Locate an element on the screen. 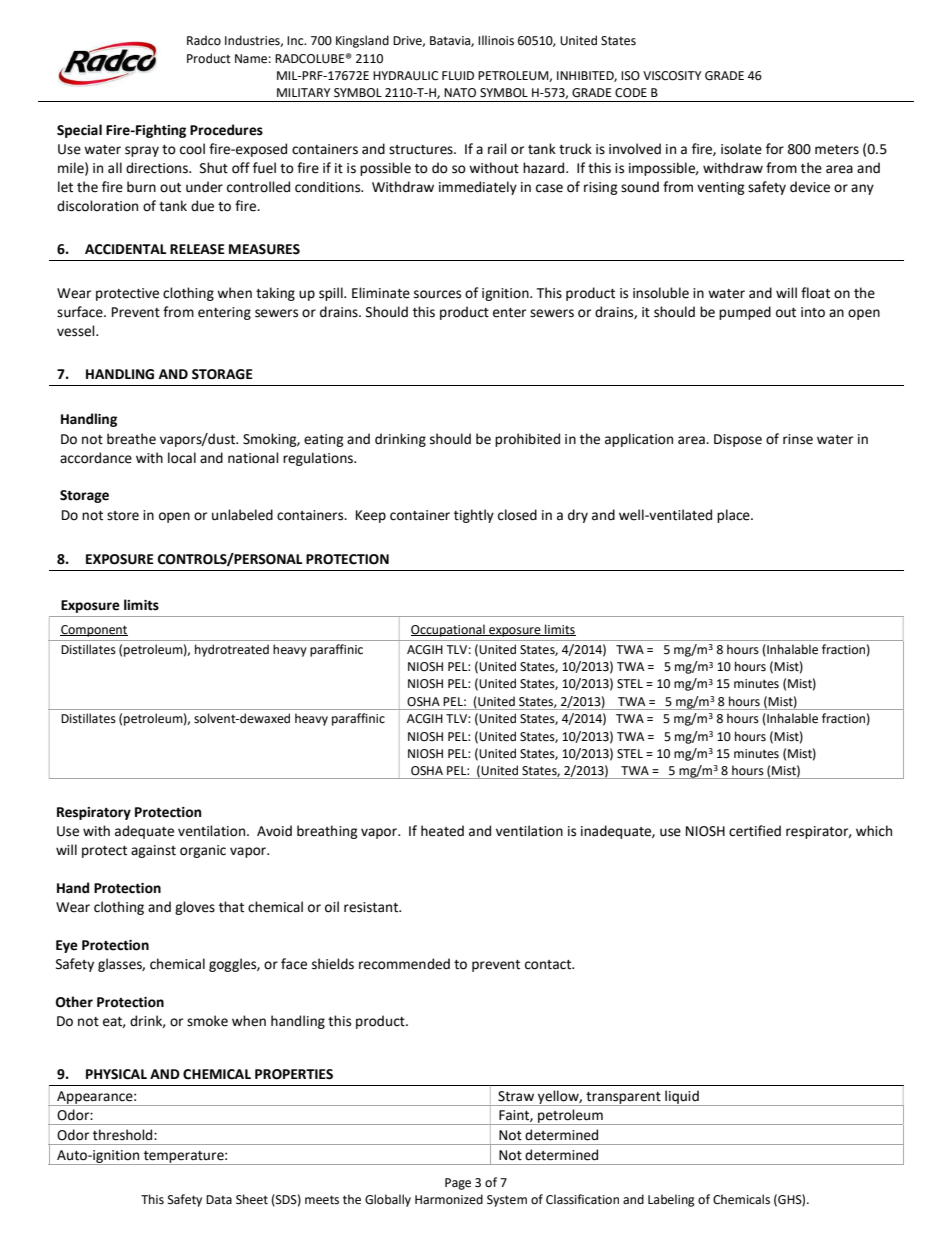  Component is located at coordinates (94, 631).
